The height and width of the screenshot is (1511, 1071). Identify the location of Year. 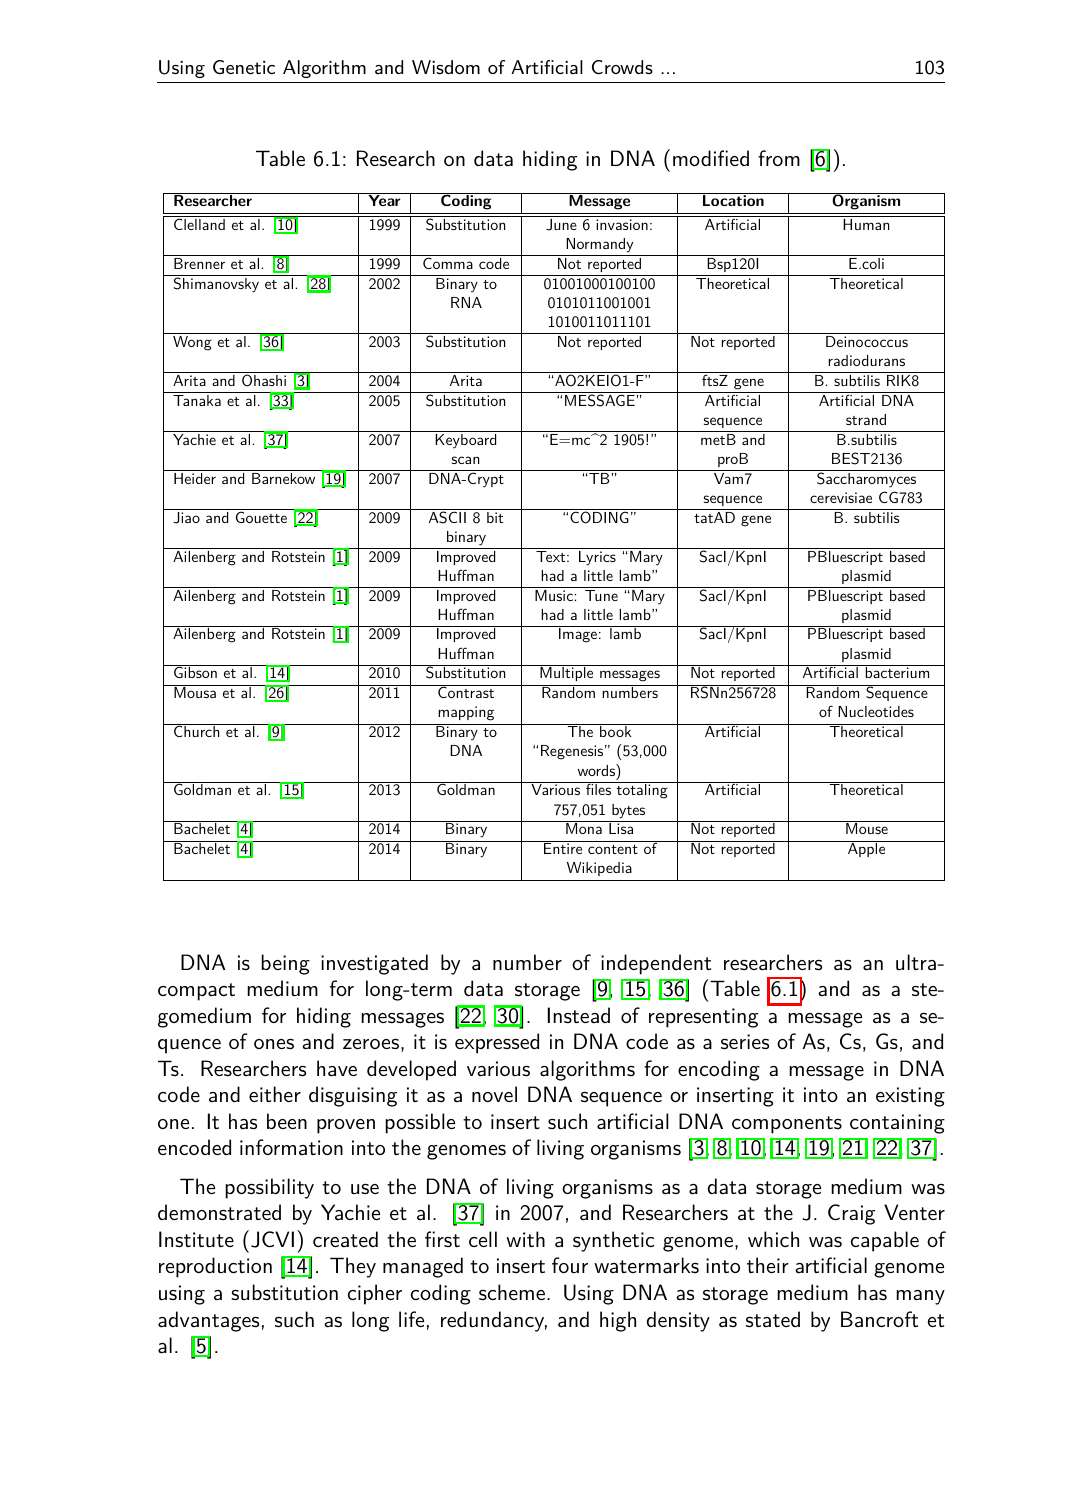
(384, 199).
